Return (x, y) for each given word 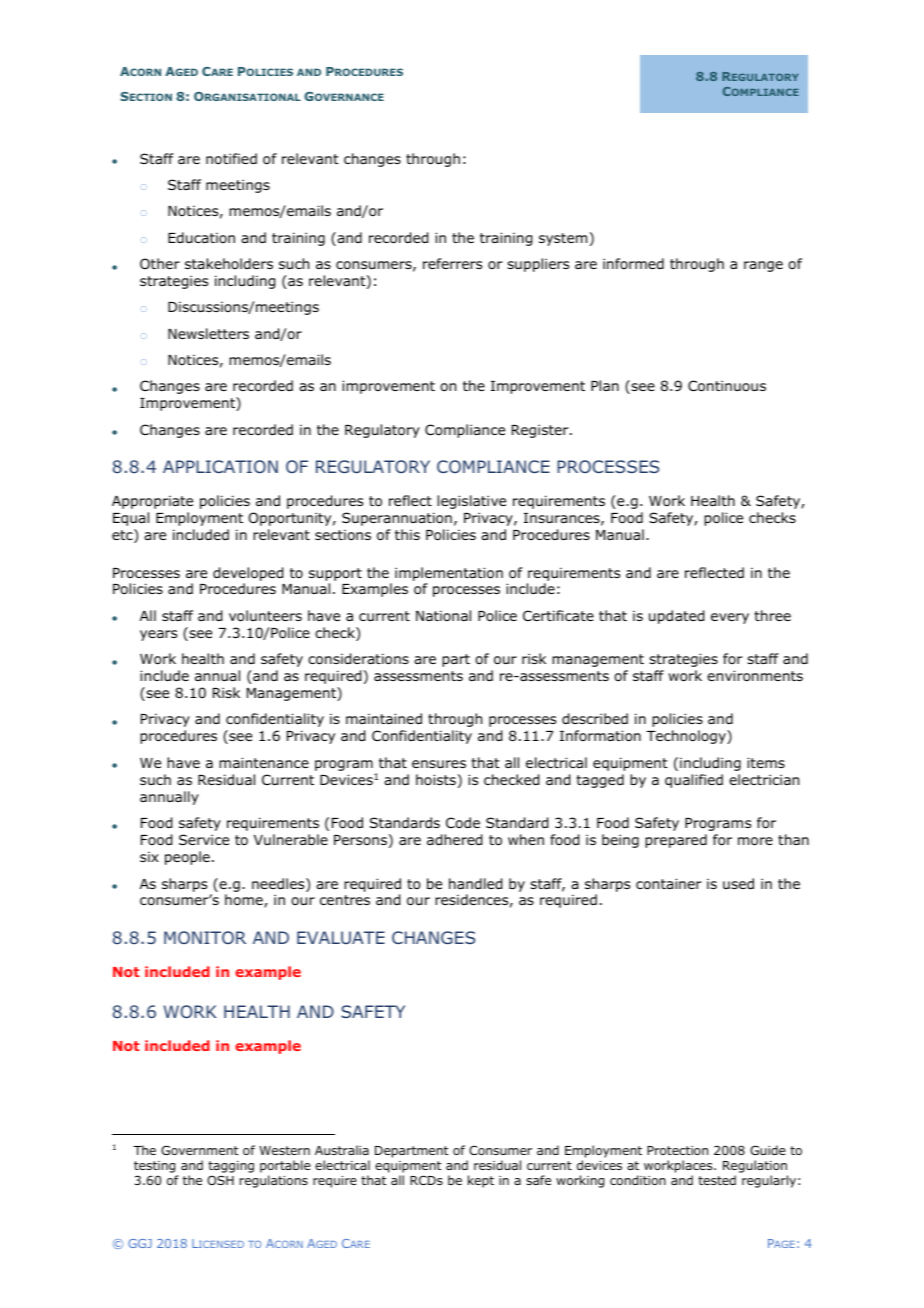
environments (755, 676)
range (763, 266)
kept (481, 1181)
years (158, 635)
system (563, 239)
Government (199, 1150)
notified (231, 158)
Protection (677, 1150)
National (443, 615)
